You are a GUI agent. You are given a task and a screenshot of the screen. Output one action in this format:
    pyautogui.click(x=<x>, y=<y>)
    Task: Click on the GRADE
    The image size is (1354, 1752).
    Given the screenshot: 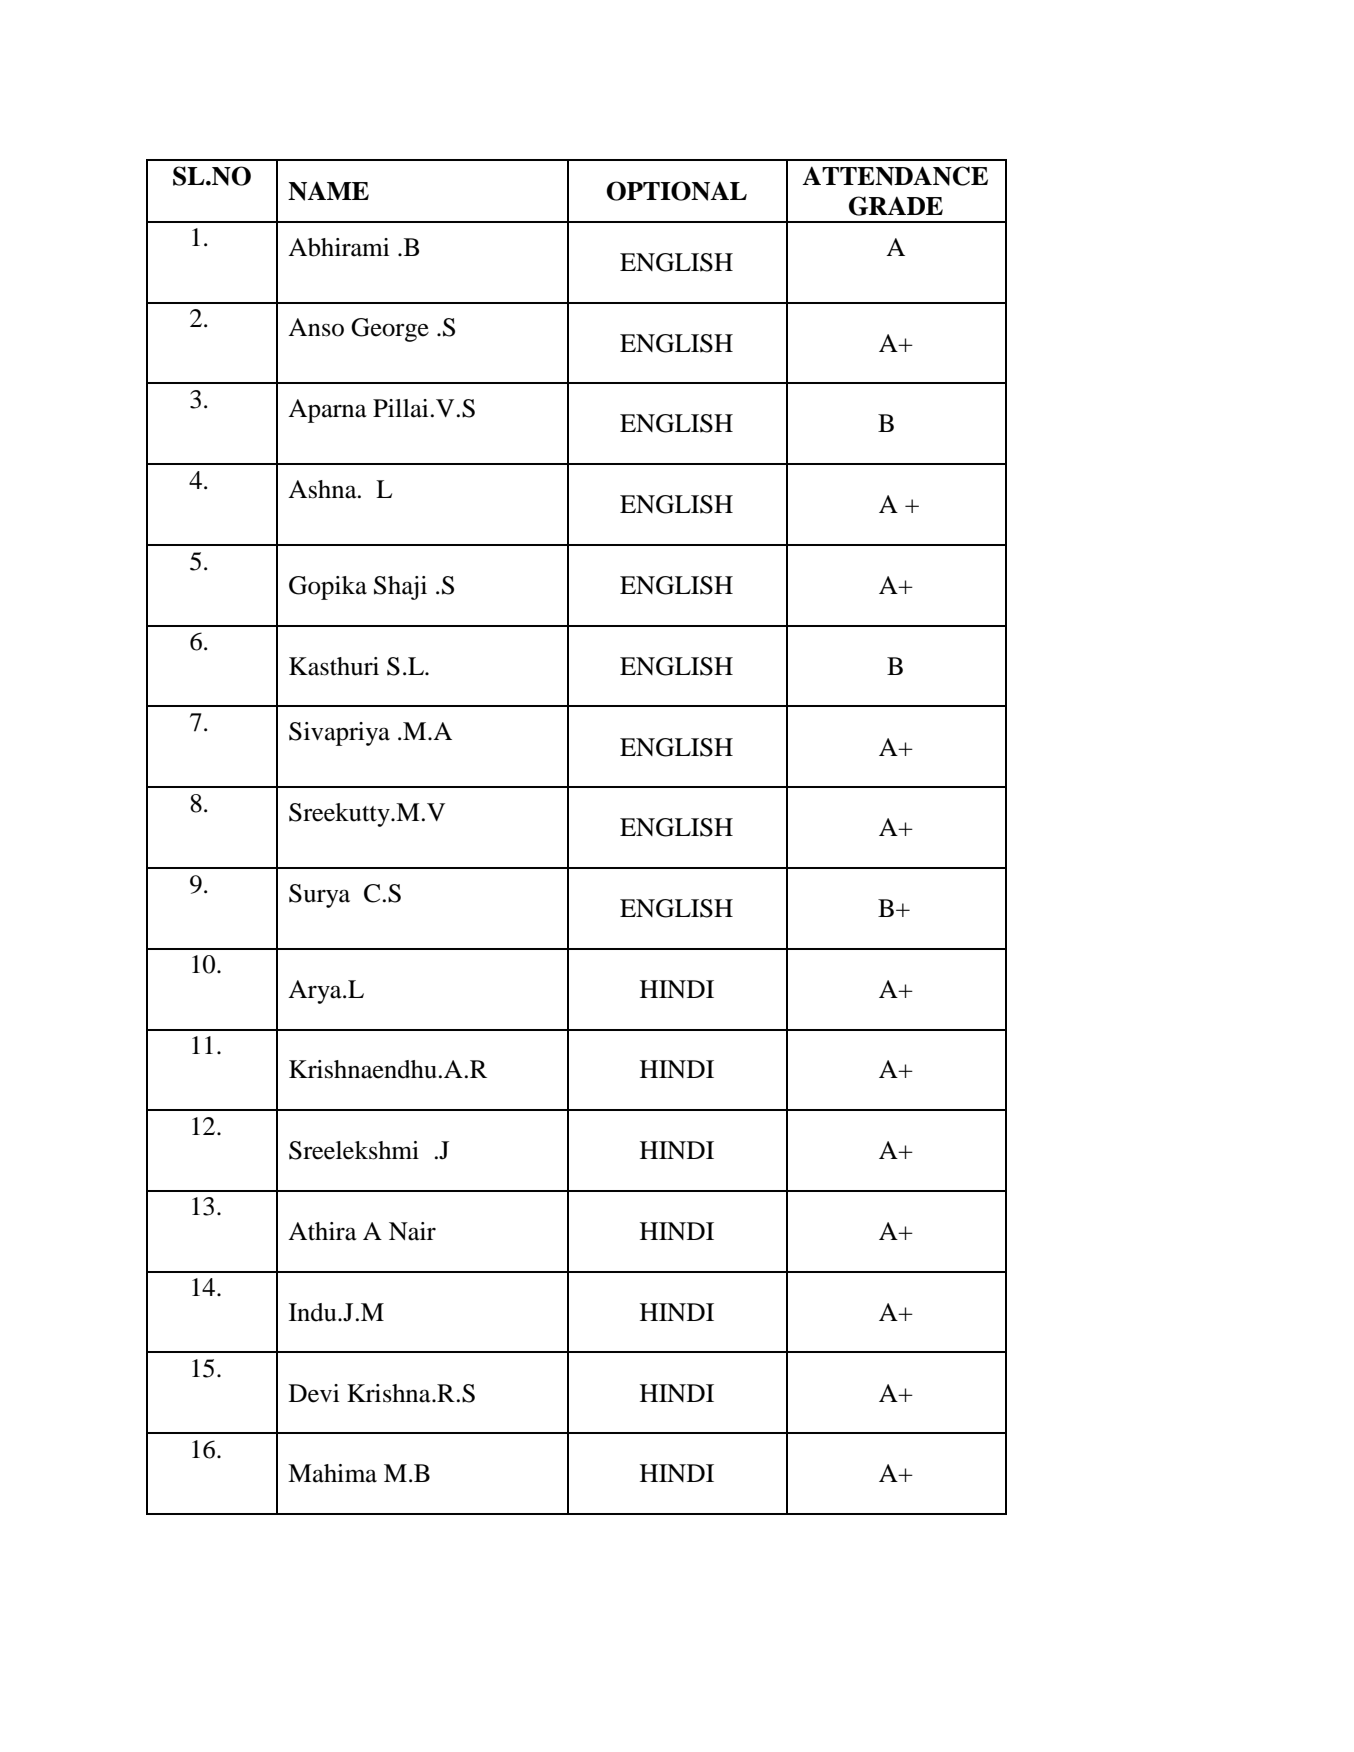 What is the action you would take?
    pyautogui.click(x=896, y=206)
